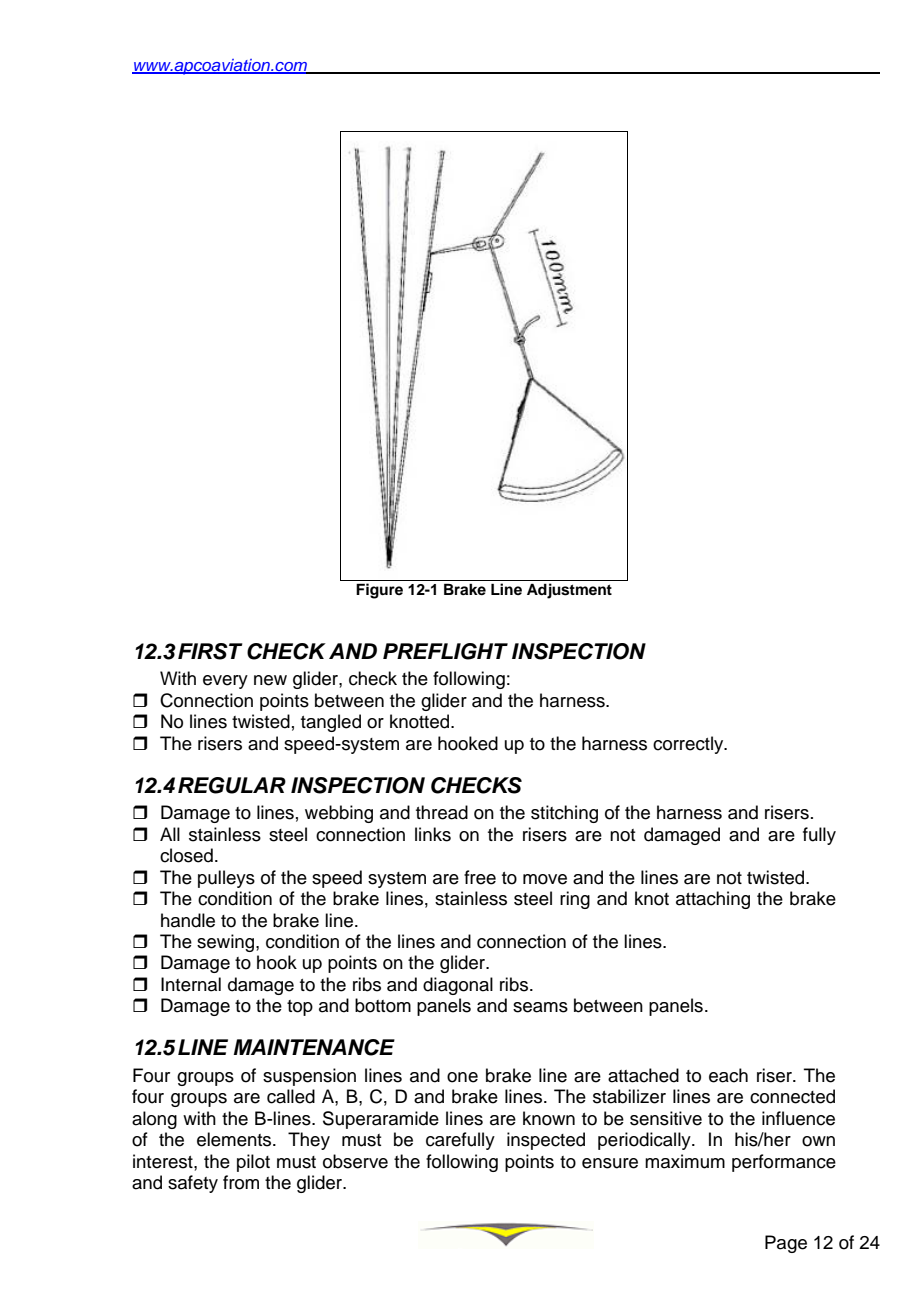 The width and height of the screenshot is (924, 1308). I want to click on observe, so click(355, 1161).
